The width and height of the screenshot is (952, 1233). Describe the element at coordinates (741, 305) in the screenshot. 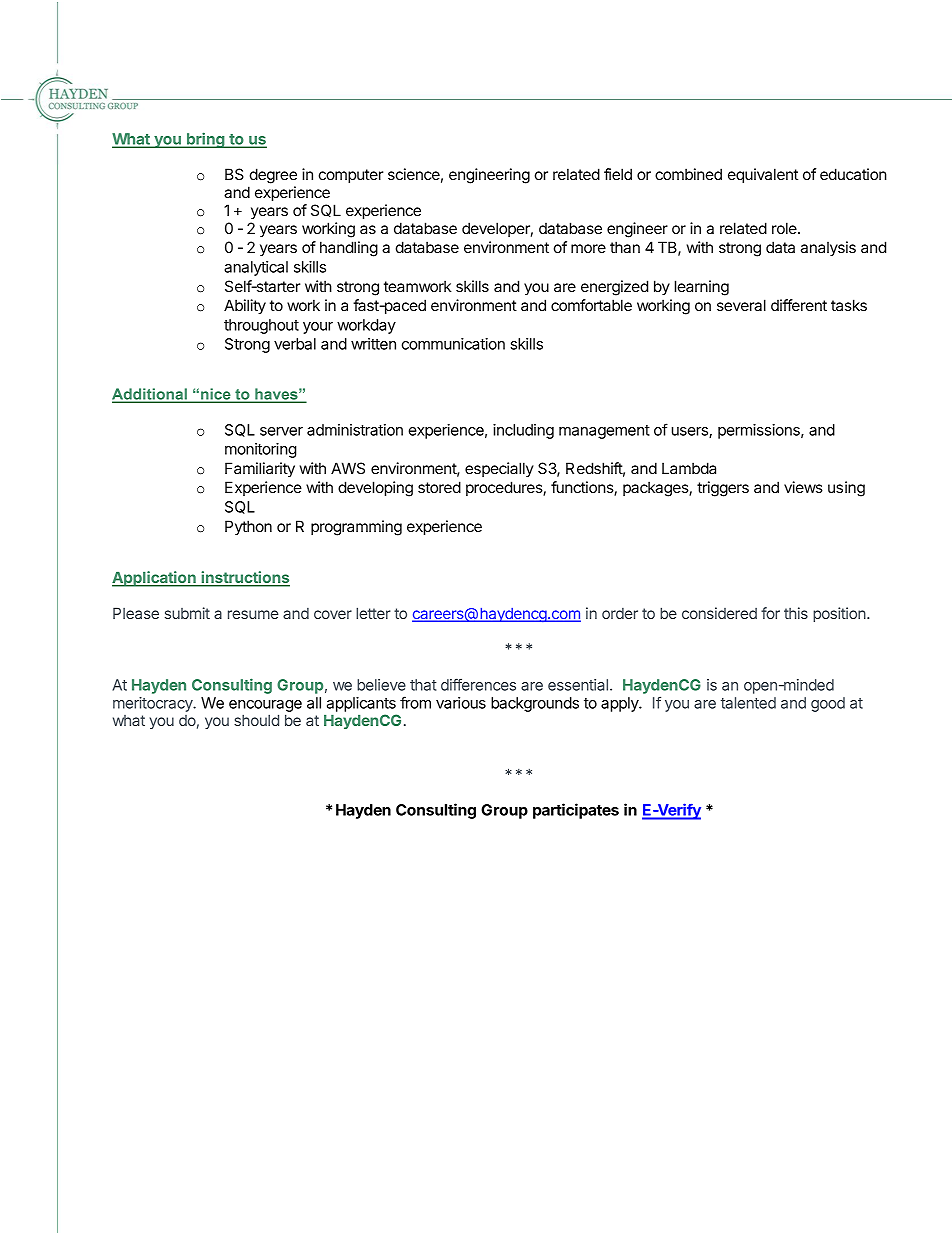

I see `several` at that location.
